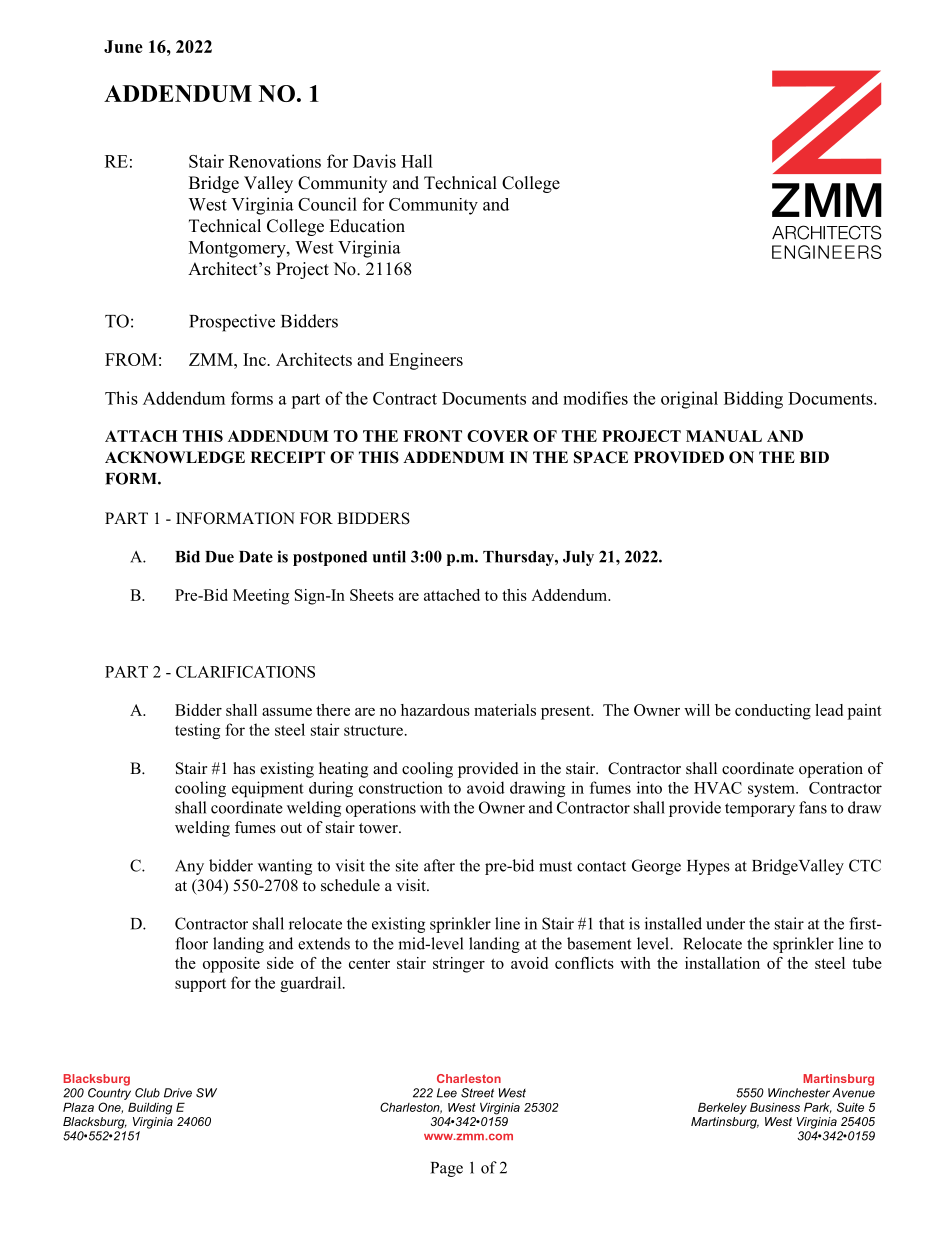 Image resolution: width=952 pixels, height=1233 pixels. I want to click on Bidding, so click(753, 400).
